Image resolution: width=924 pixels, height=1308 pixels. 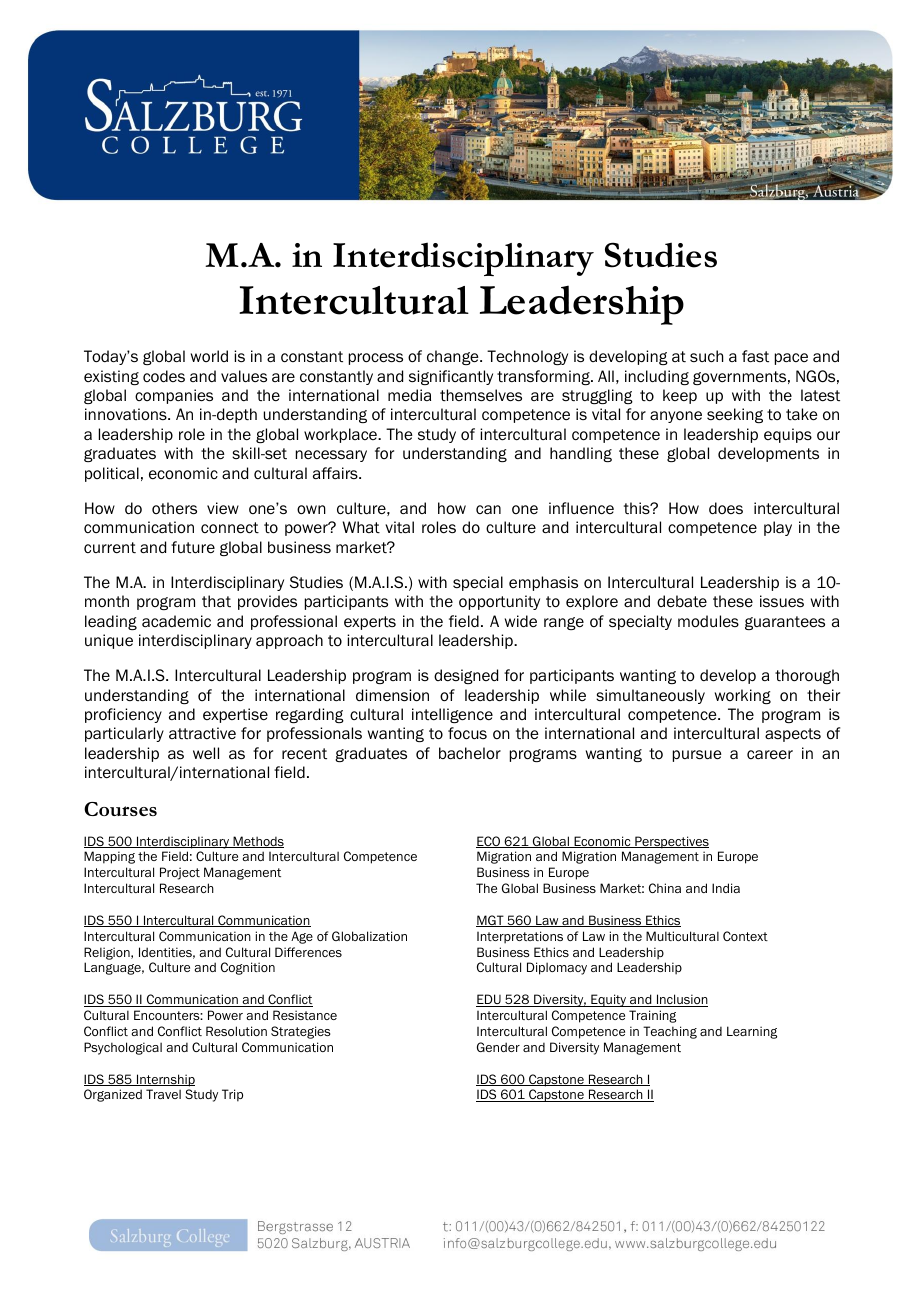 What do you see at coordinates (451, 377) in the document?
I see `significantly` at bounding box center [451, 377].
